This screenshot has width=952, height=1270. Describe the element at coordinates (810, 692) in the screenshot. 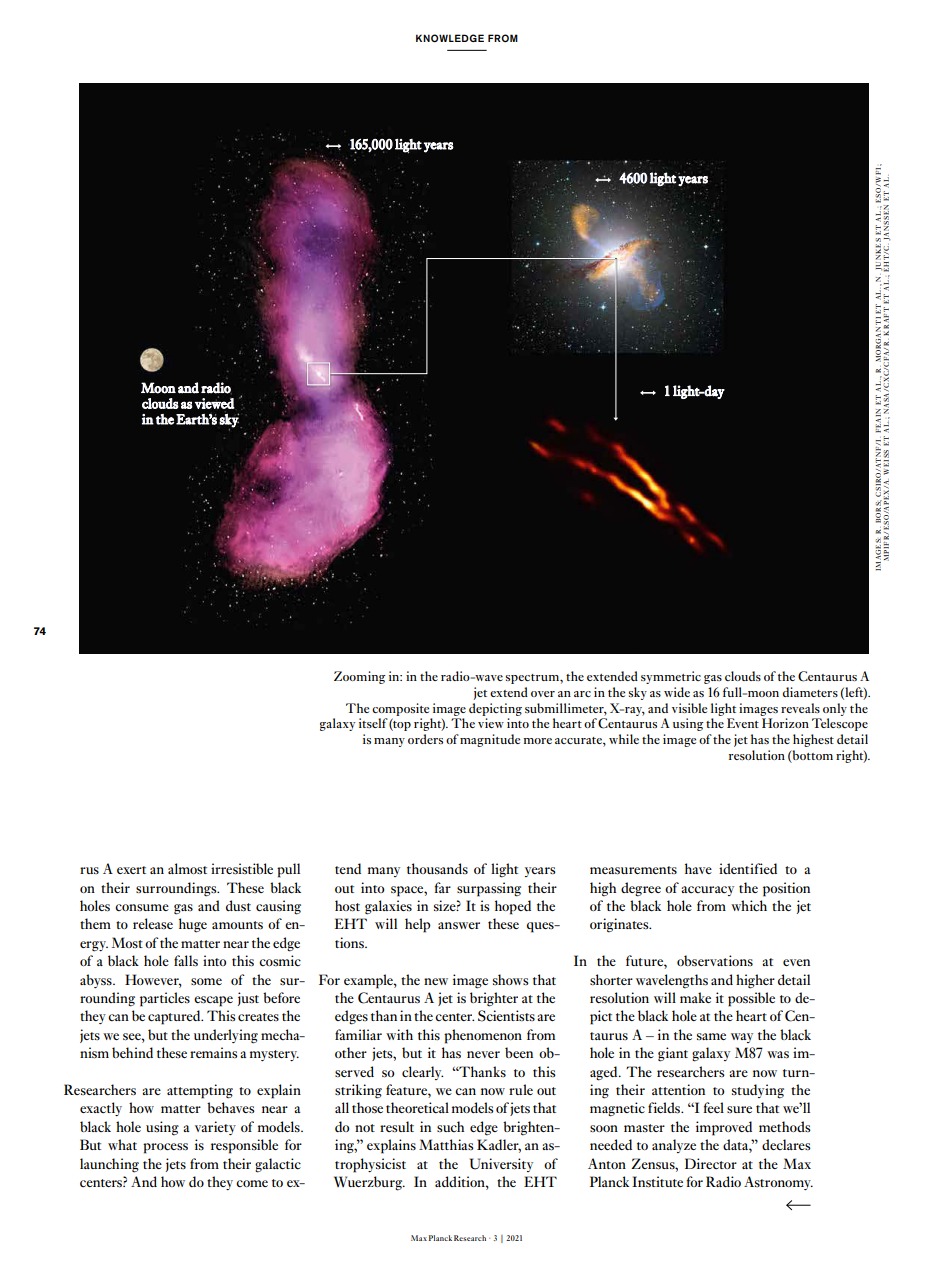

I see `diameters` at that location.
